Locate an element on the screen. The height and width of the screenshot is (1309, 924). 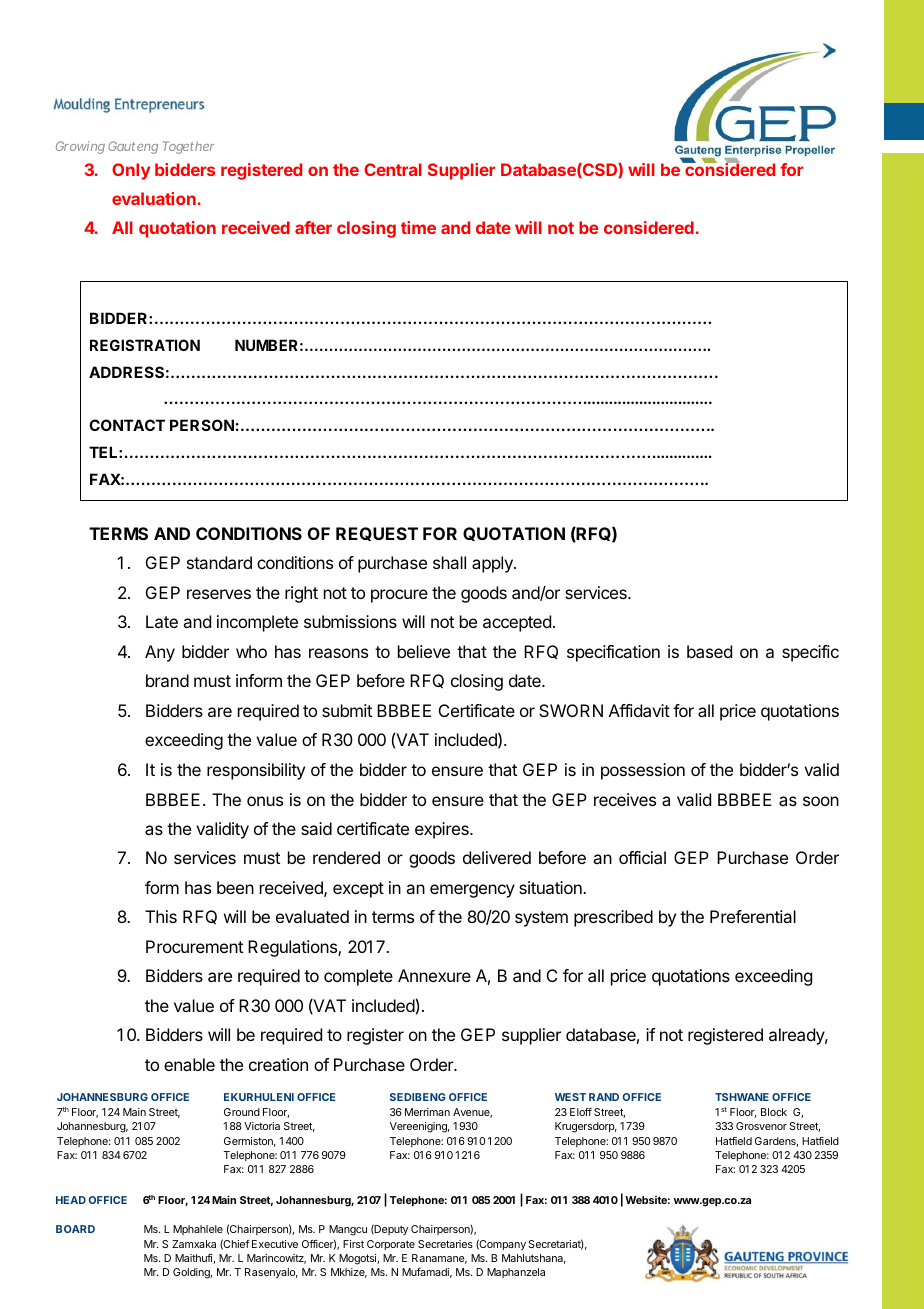
Block is located at coordinates (774, 1112).
